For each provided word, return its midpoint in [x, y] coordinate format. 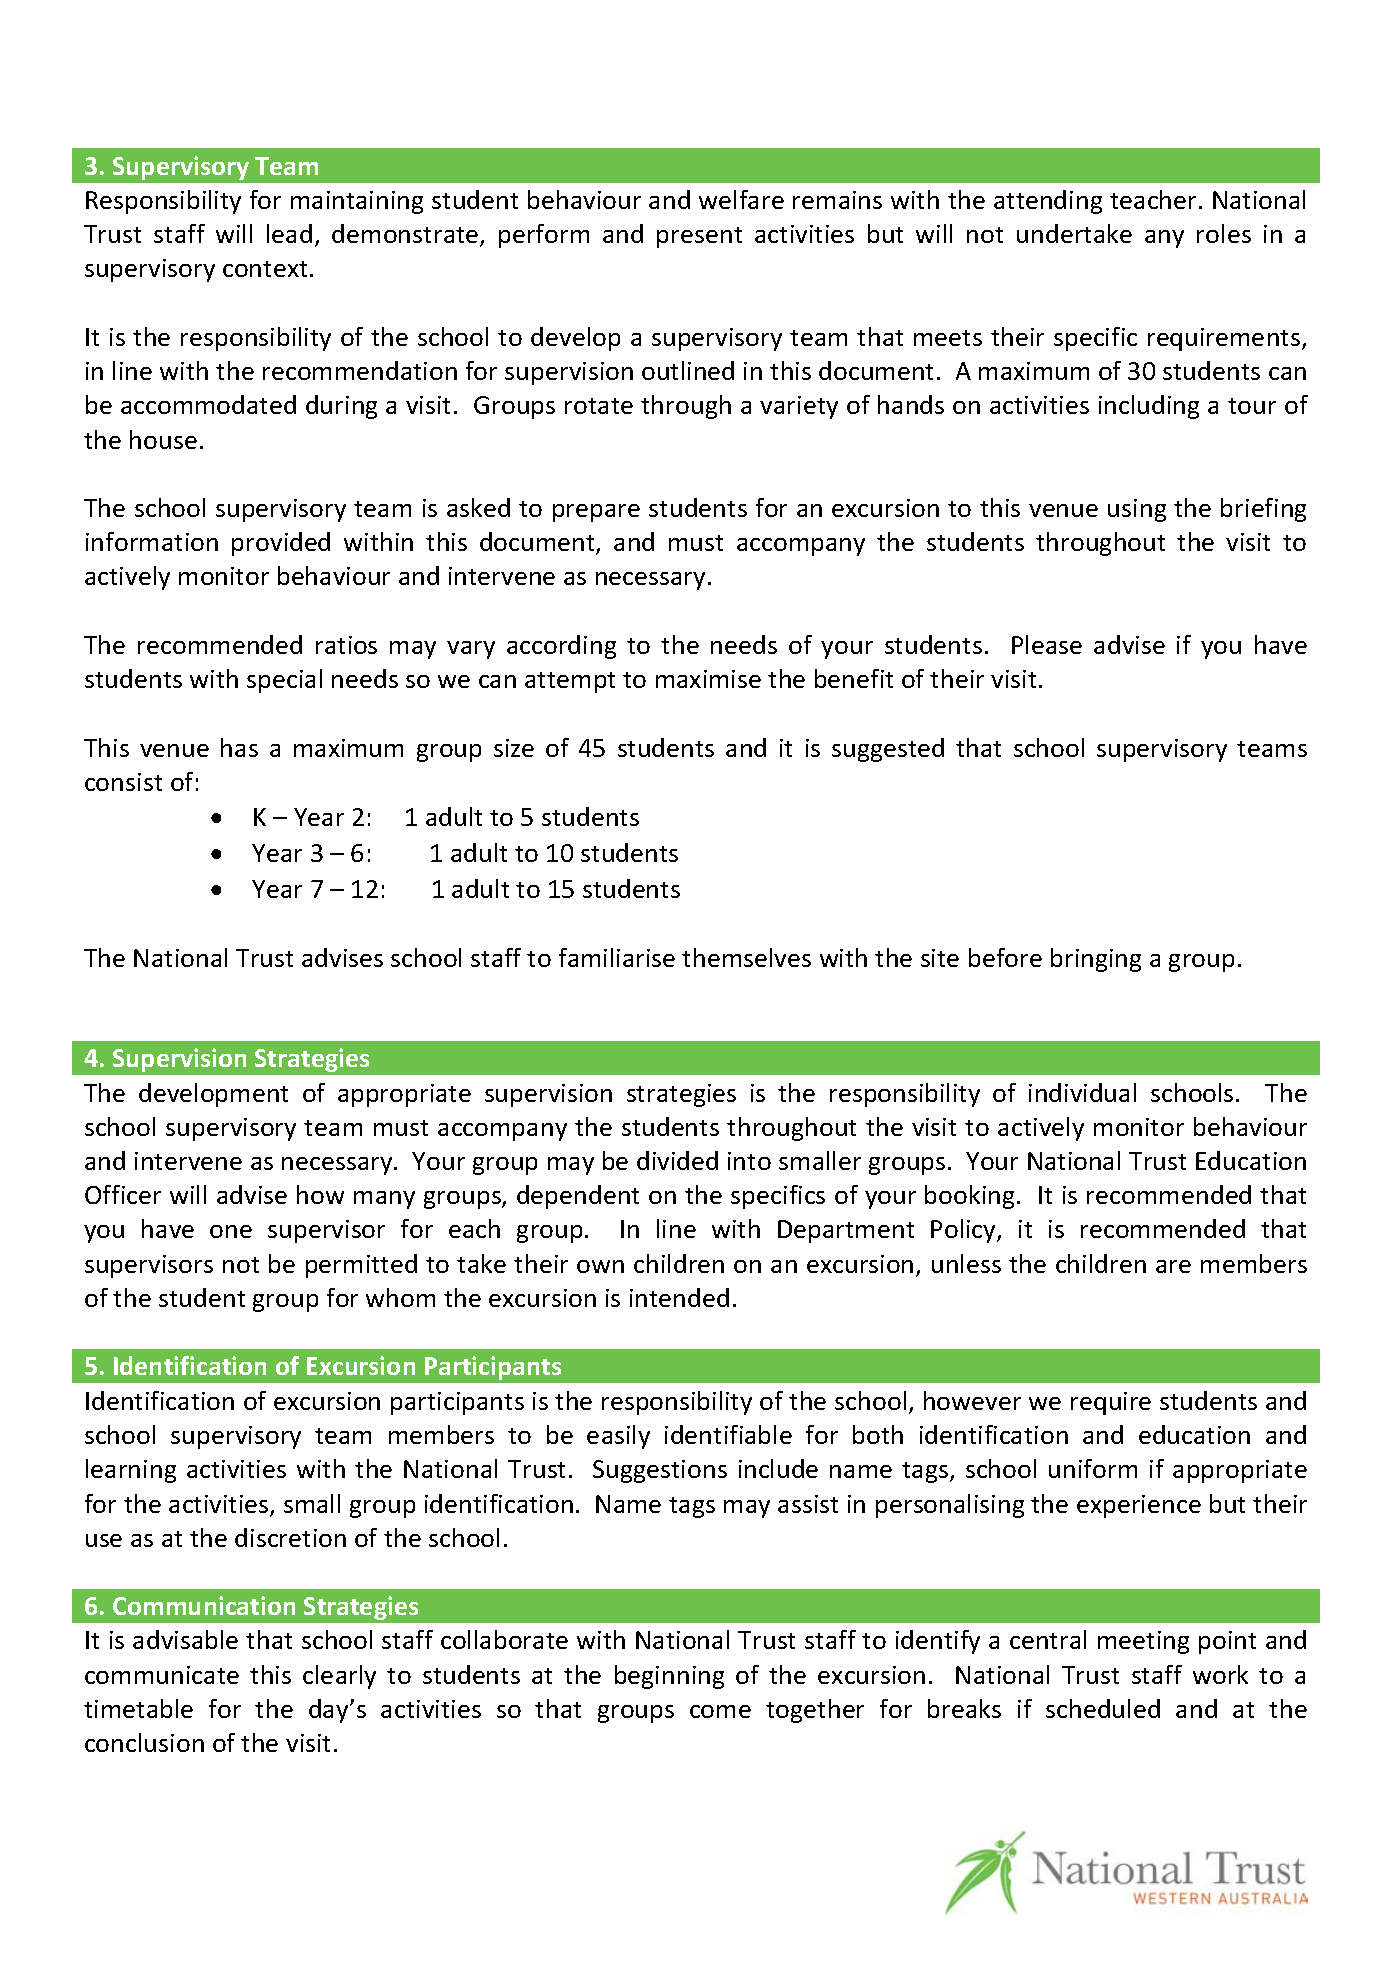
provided [281, 544]
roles [1224, 233]
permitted [361, 1266]
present [699, 237]
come [720, 1711]
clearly [339, 1677]
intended [679, 1297]
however [972, 1400]
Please [1047, 644]
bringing [1096, 960]
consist [123, 782]
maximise [708, 679]
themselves [746, 957]
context [265, 269]
